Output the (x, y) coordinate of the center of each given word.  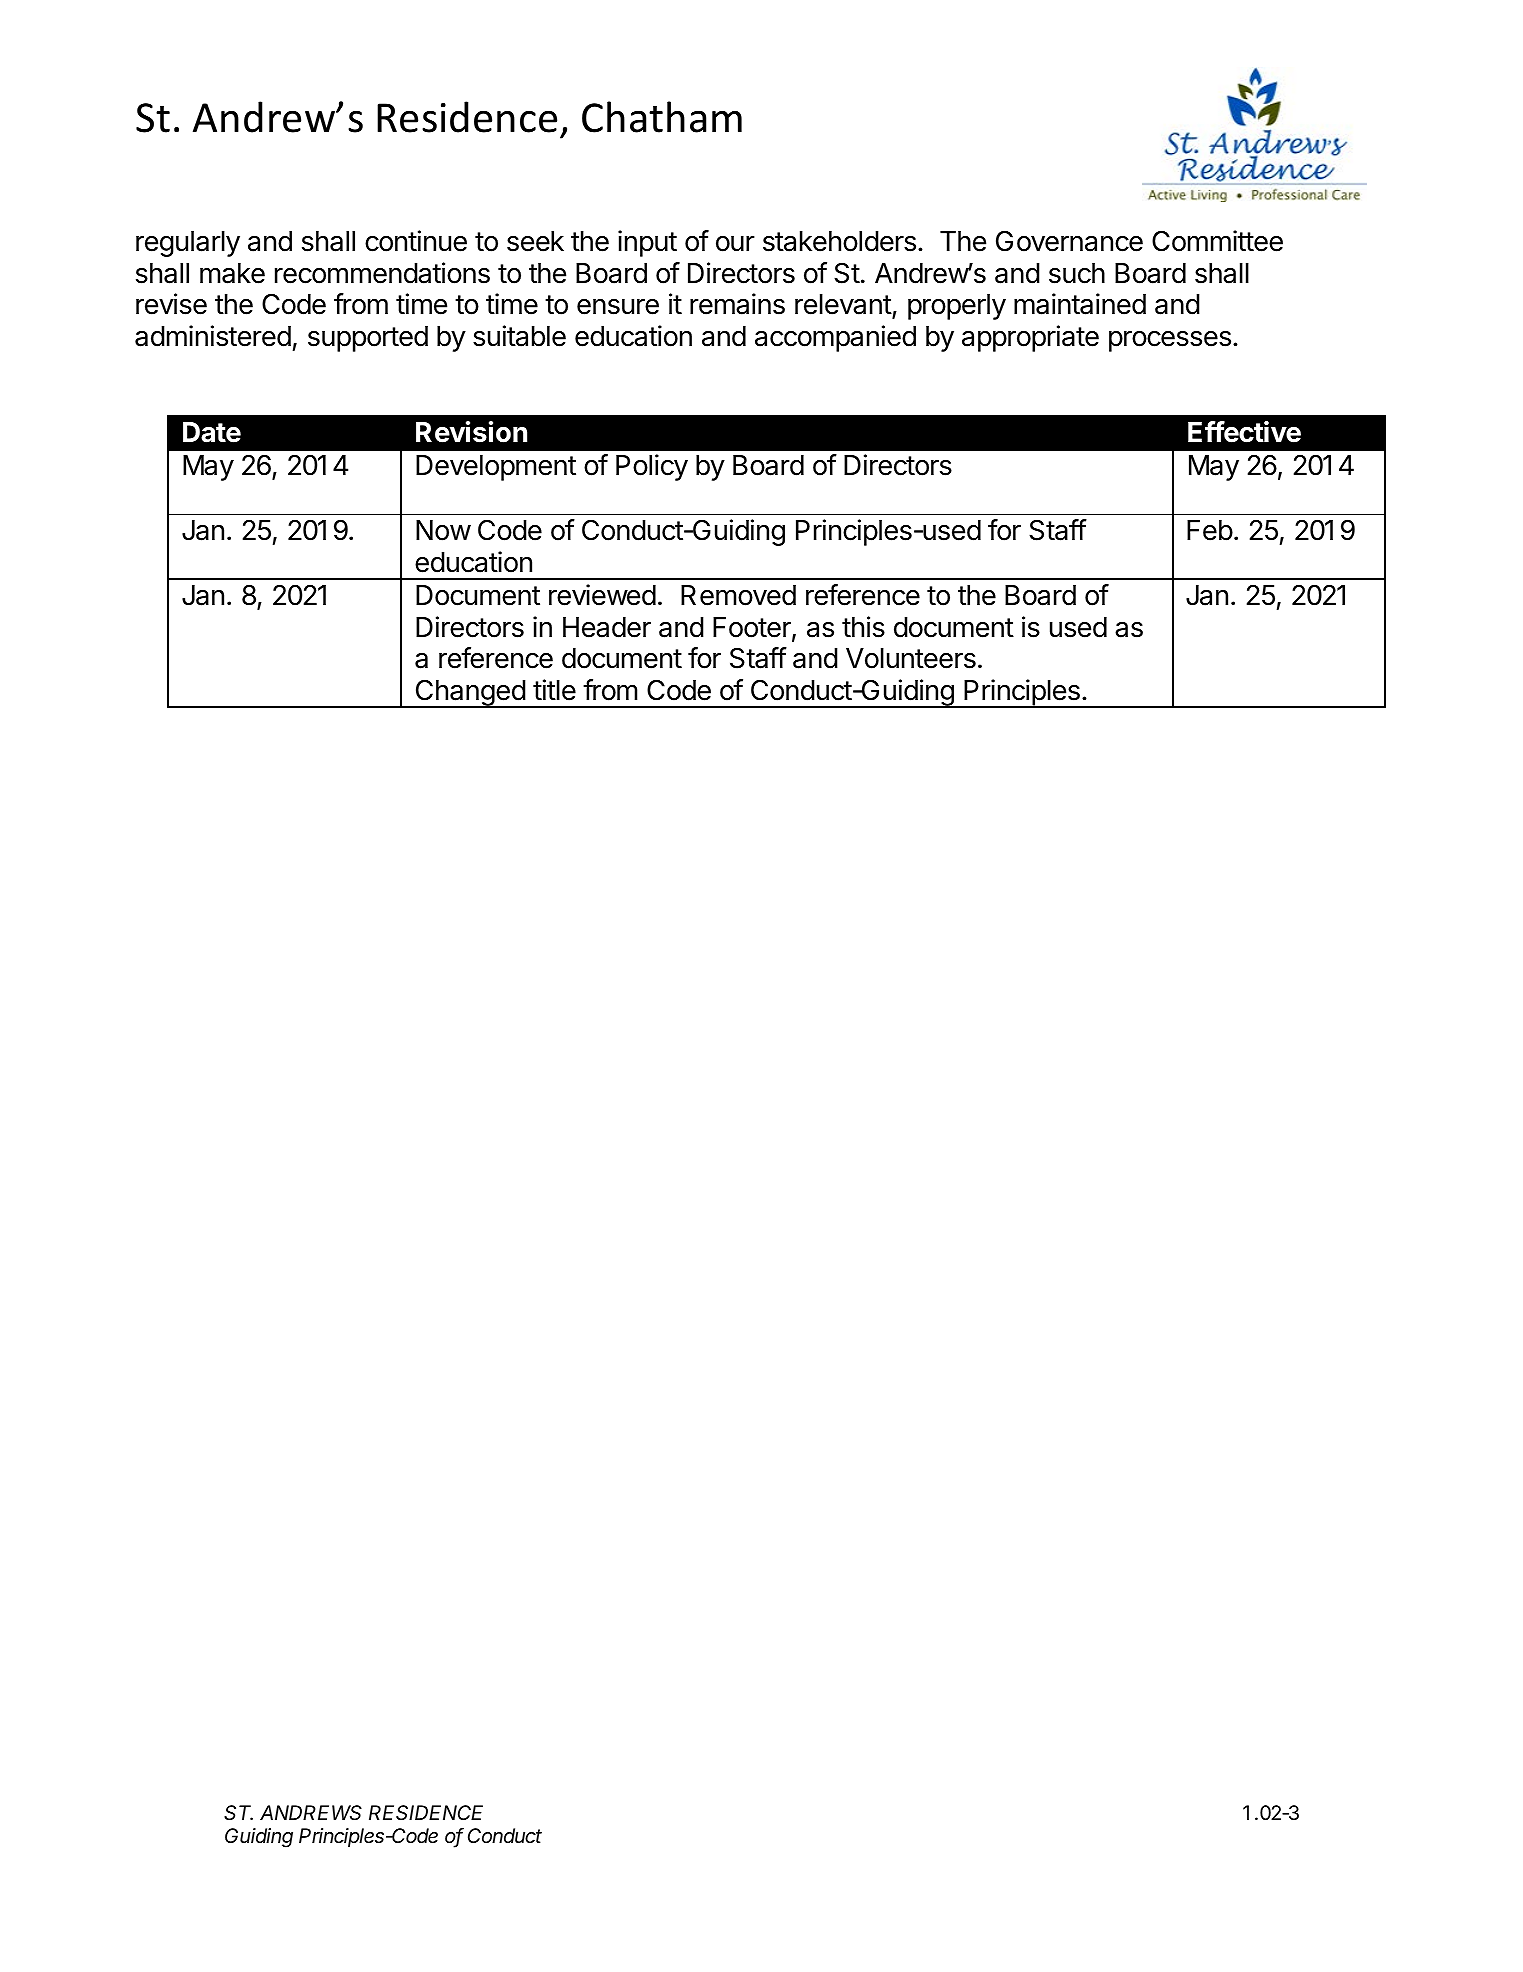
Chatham (662, 117)
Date (212, 432)
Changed (470, 693)
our (735, 243)
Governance (1069, 241)
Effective (1244, 432)
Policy (652, 467)
